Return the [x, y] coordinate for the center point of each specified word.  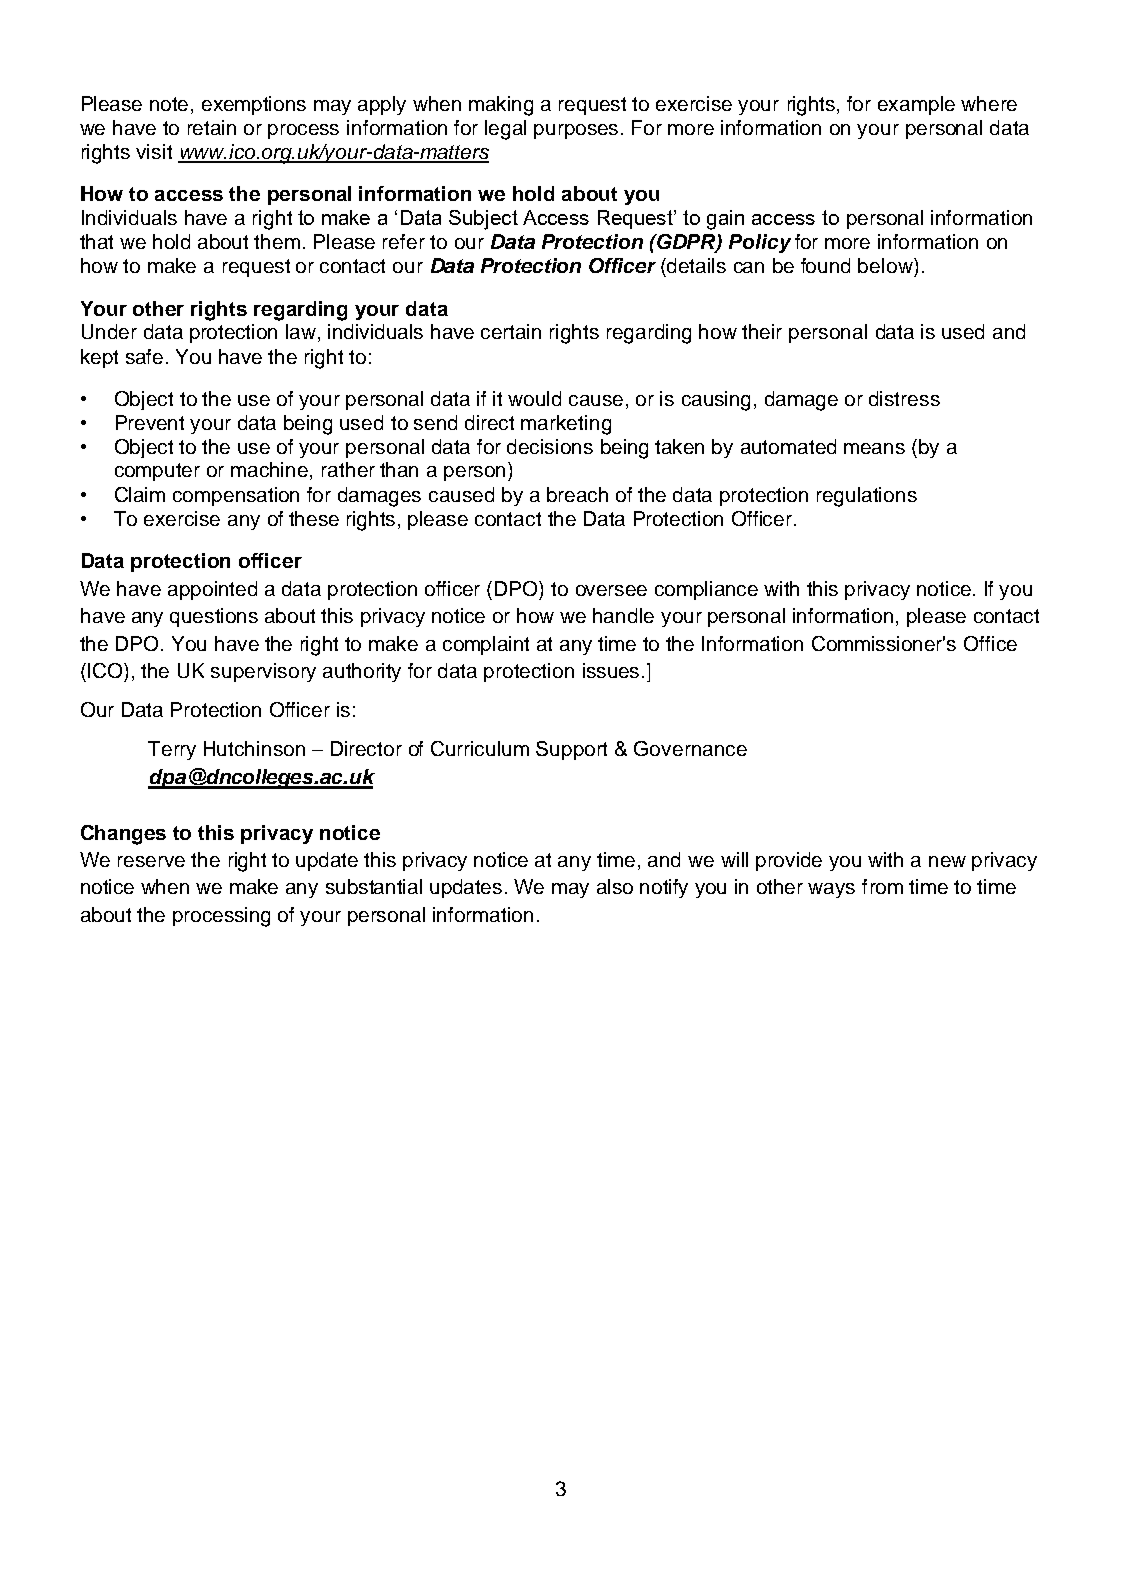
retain [212, 127]
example [916, 105]
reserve [151, 861]
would [534, 398]
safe [144, 356]
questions [214, 617]
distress [904, 398]
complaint [486, 645]
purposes [576, 131]
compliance [706, 590]
